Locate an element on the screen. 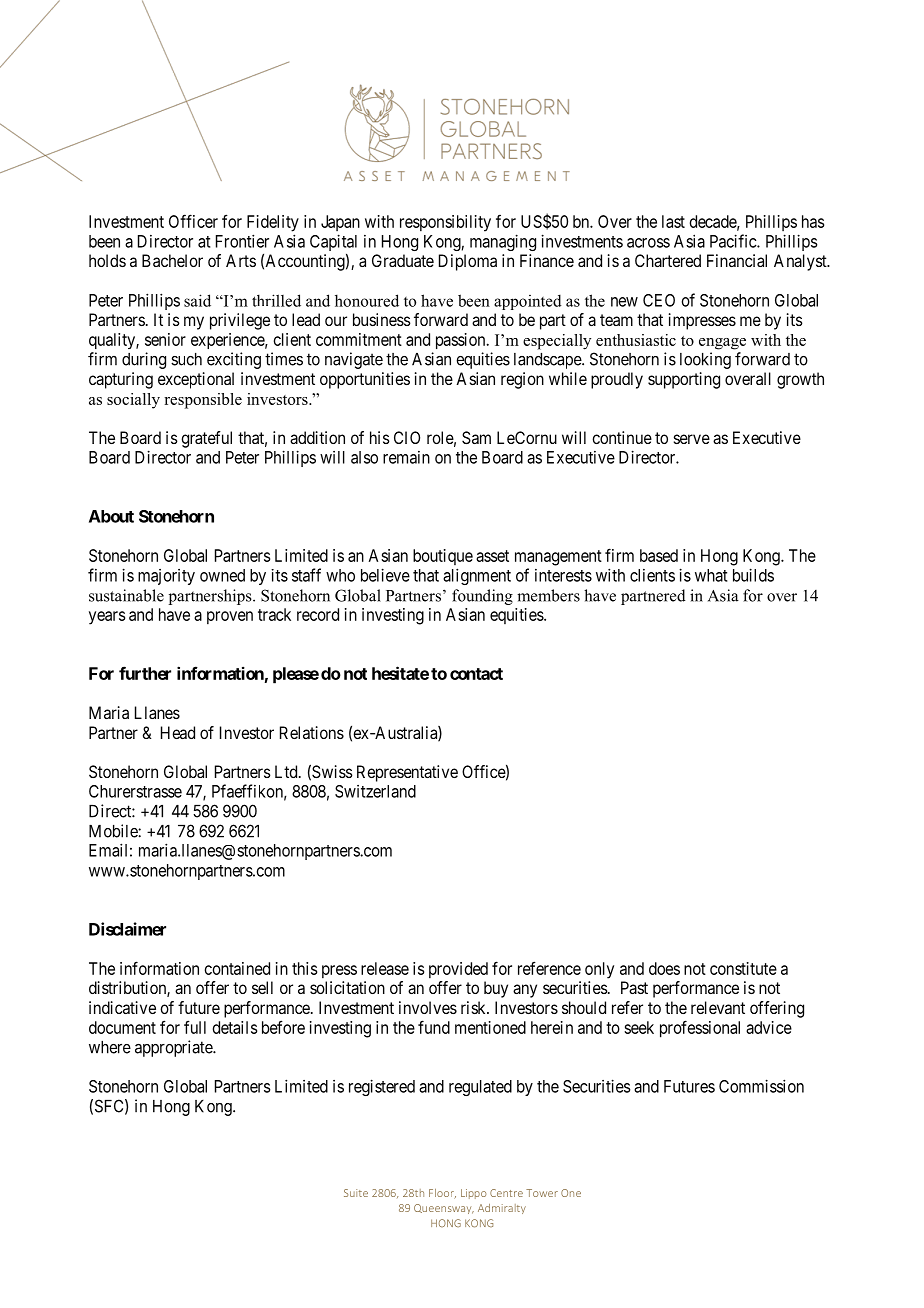 This screenshot has width=924, height=1308. Suite is located at coordinates (356, 1193).
